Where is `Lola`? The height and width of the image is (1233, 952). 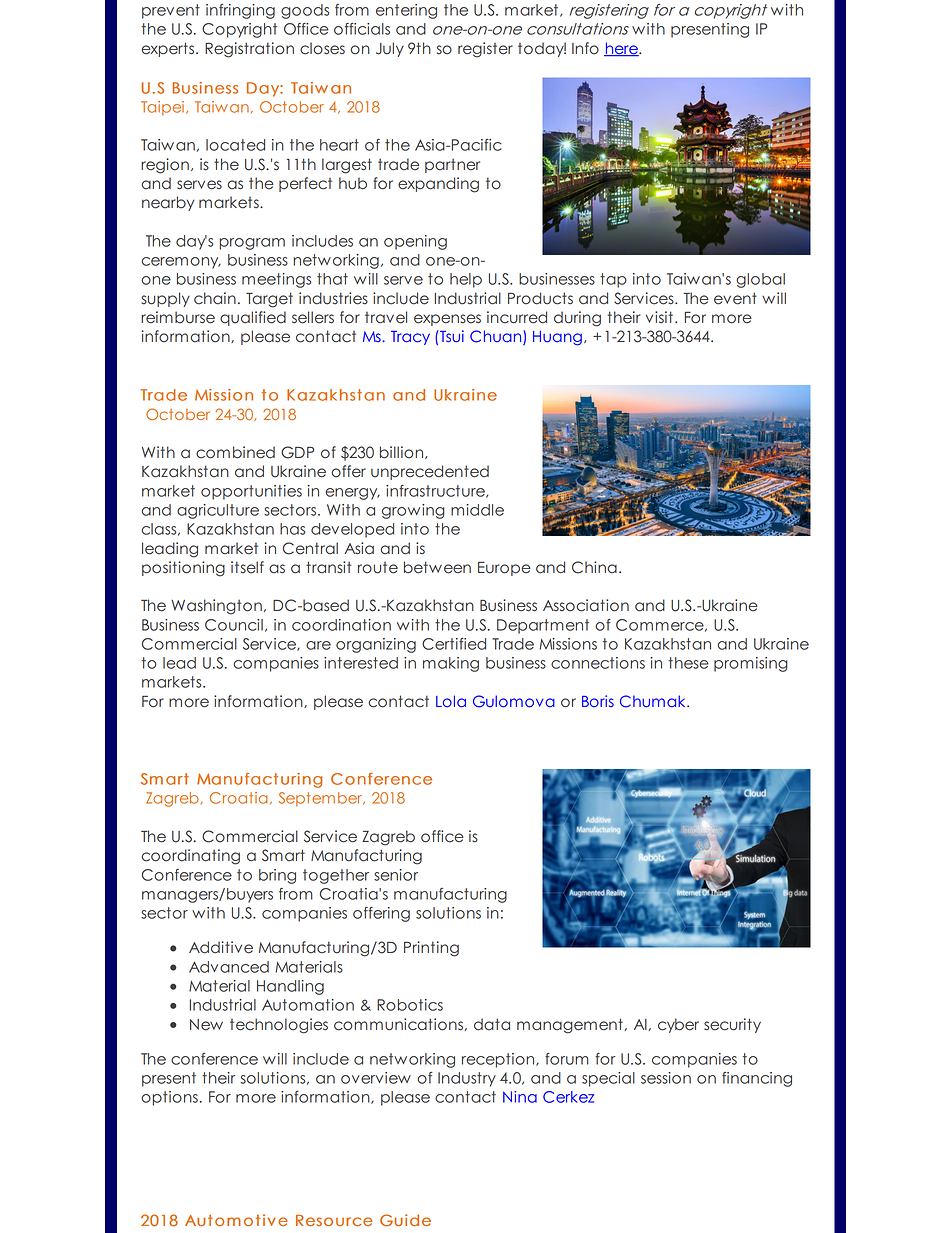 Lola is located at coordinates (451, 701).
